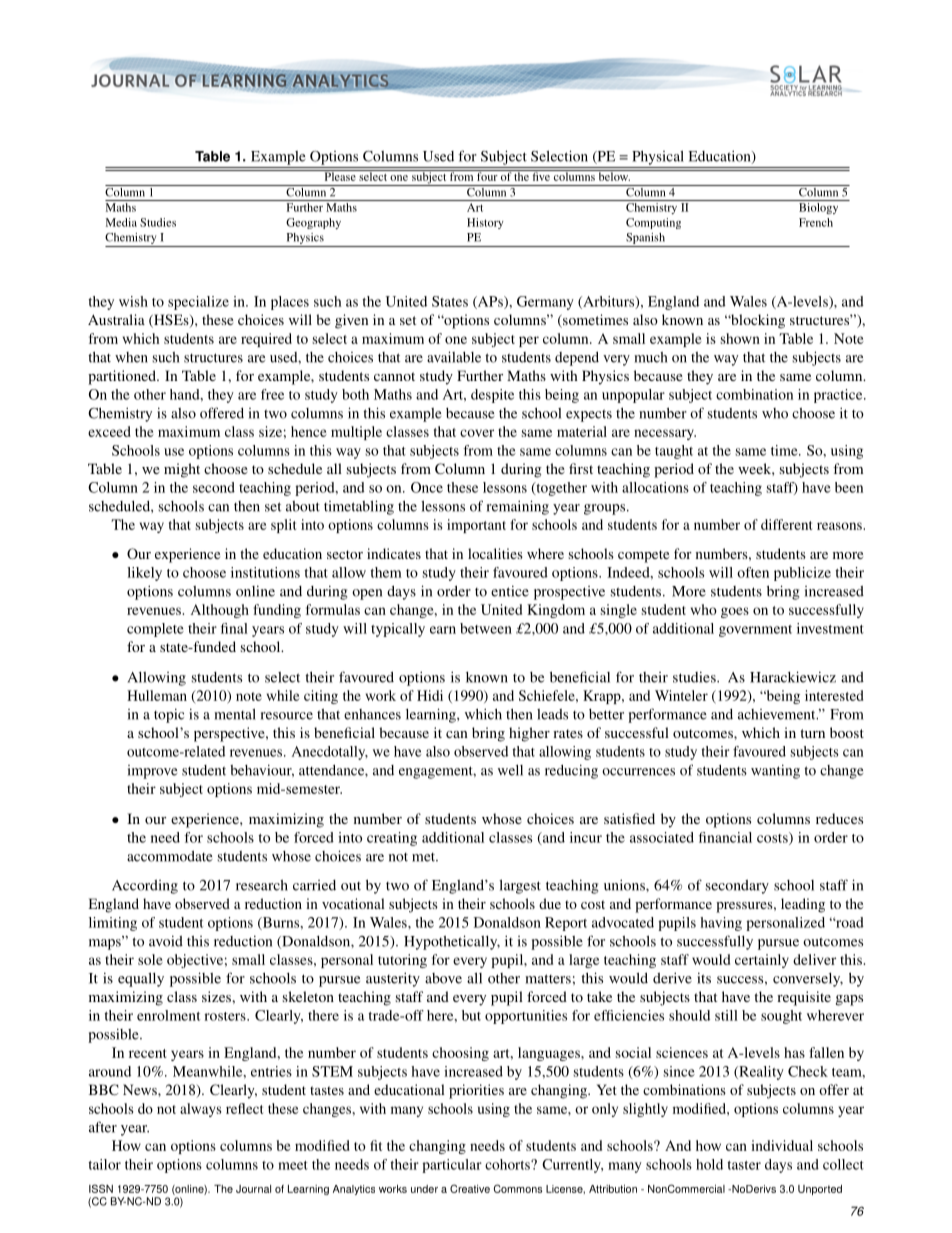 This screenshot has width=952, height=1233. Describe the element at coordinates (492, 396) in the screenshot. I see `despite` at that location.
